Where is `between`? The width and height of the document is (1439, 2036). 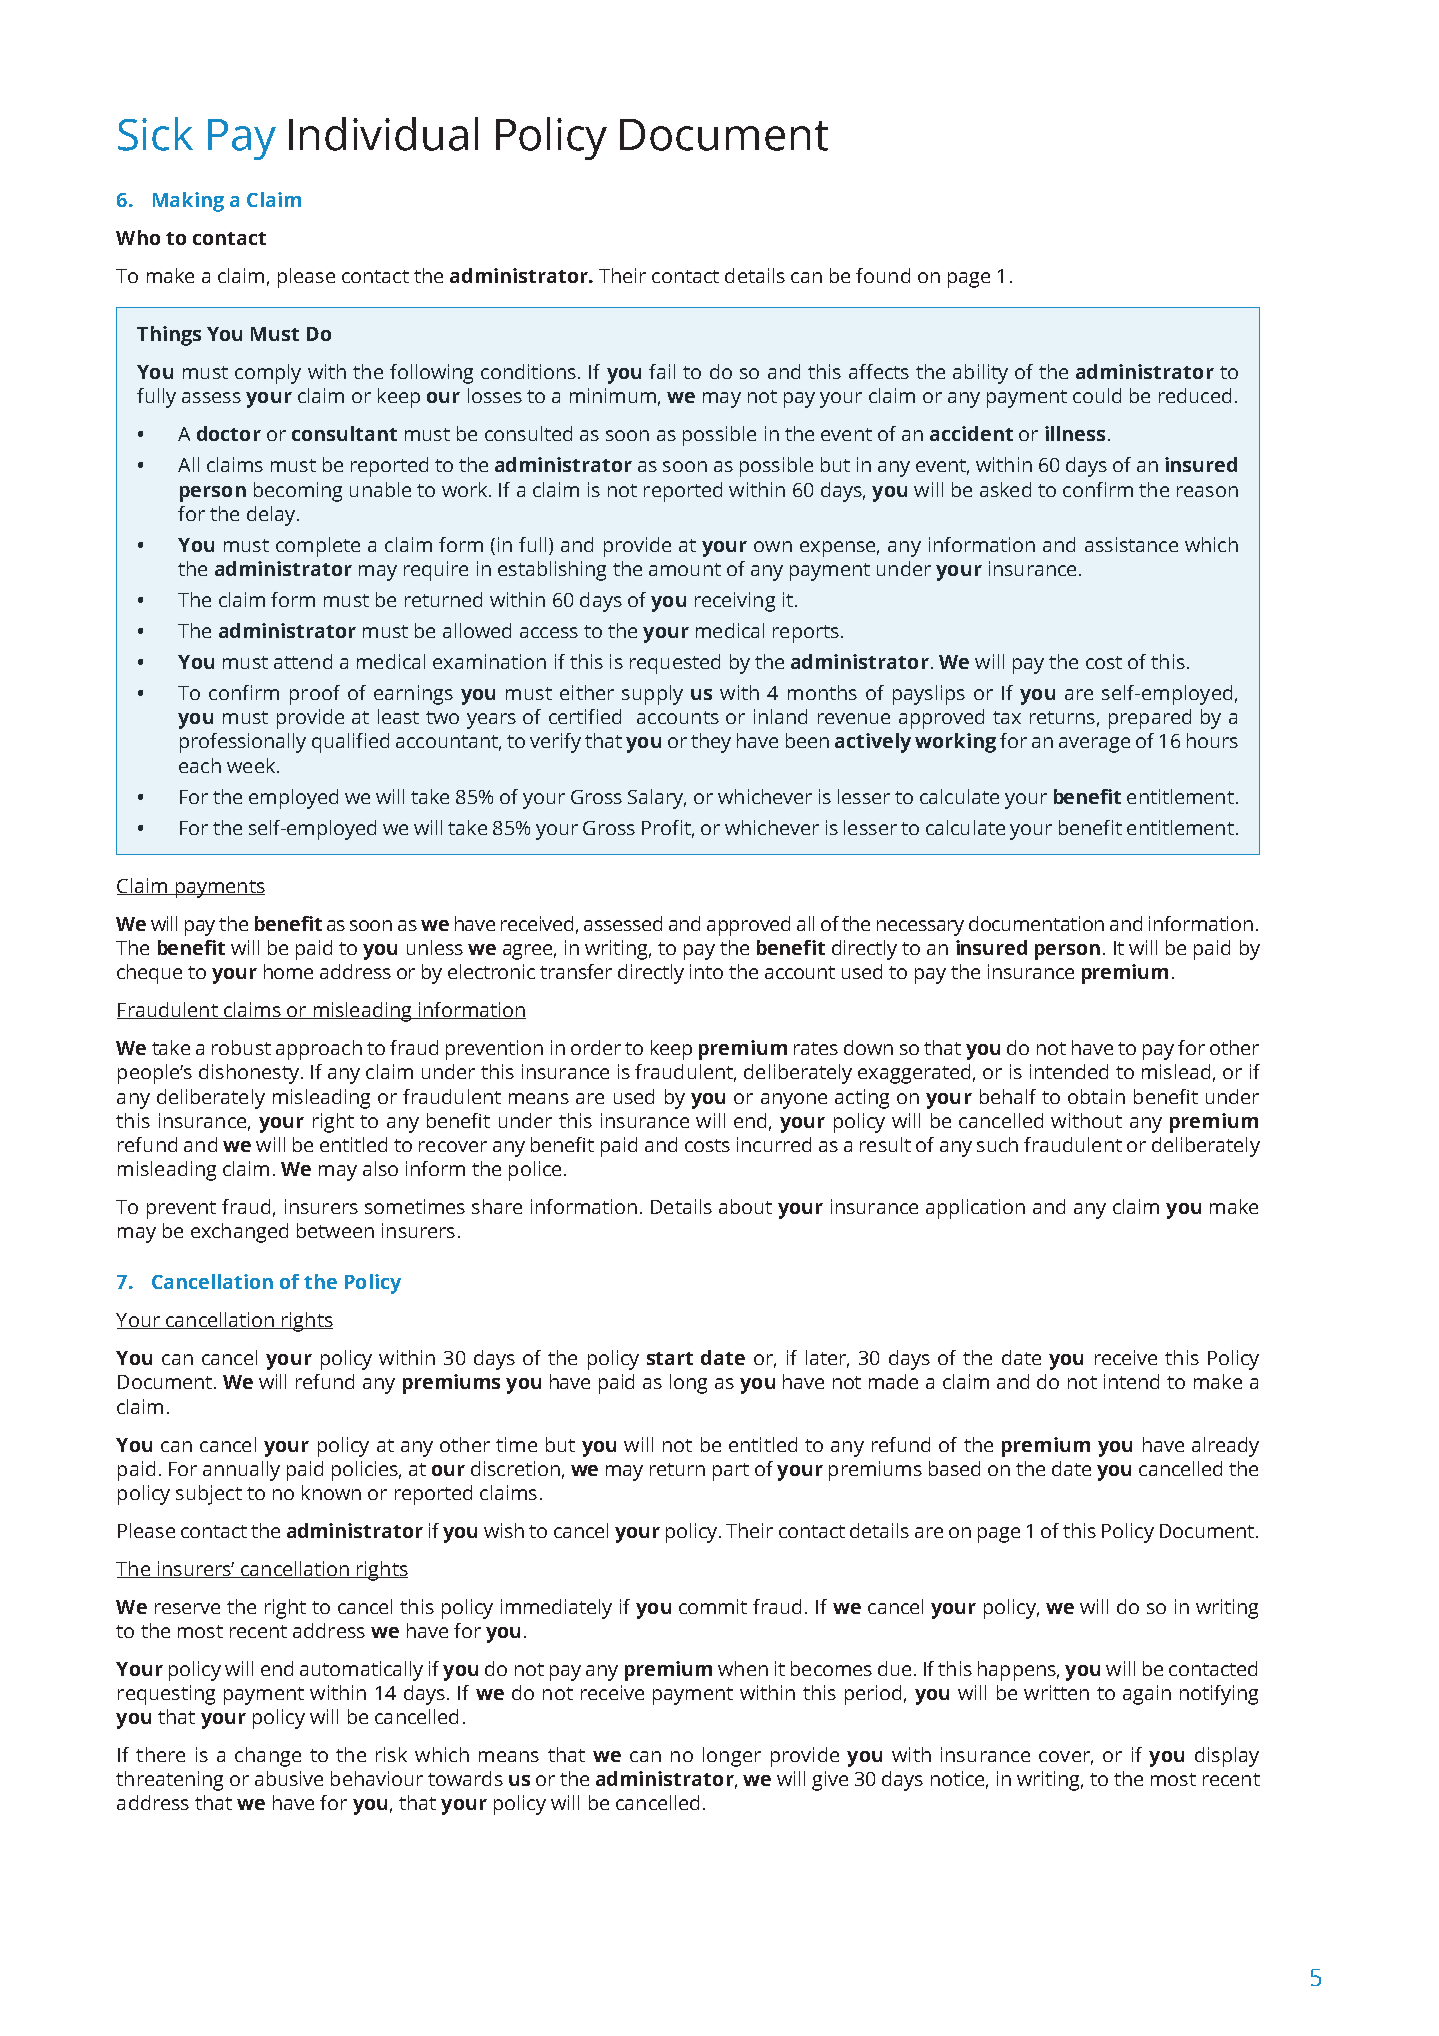 between is located at coordinates (335, 1230).
